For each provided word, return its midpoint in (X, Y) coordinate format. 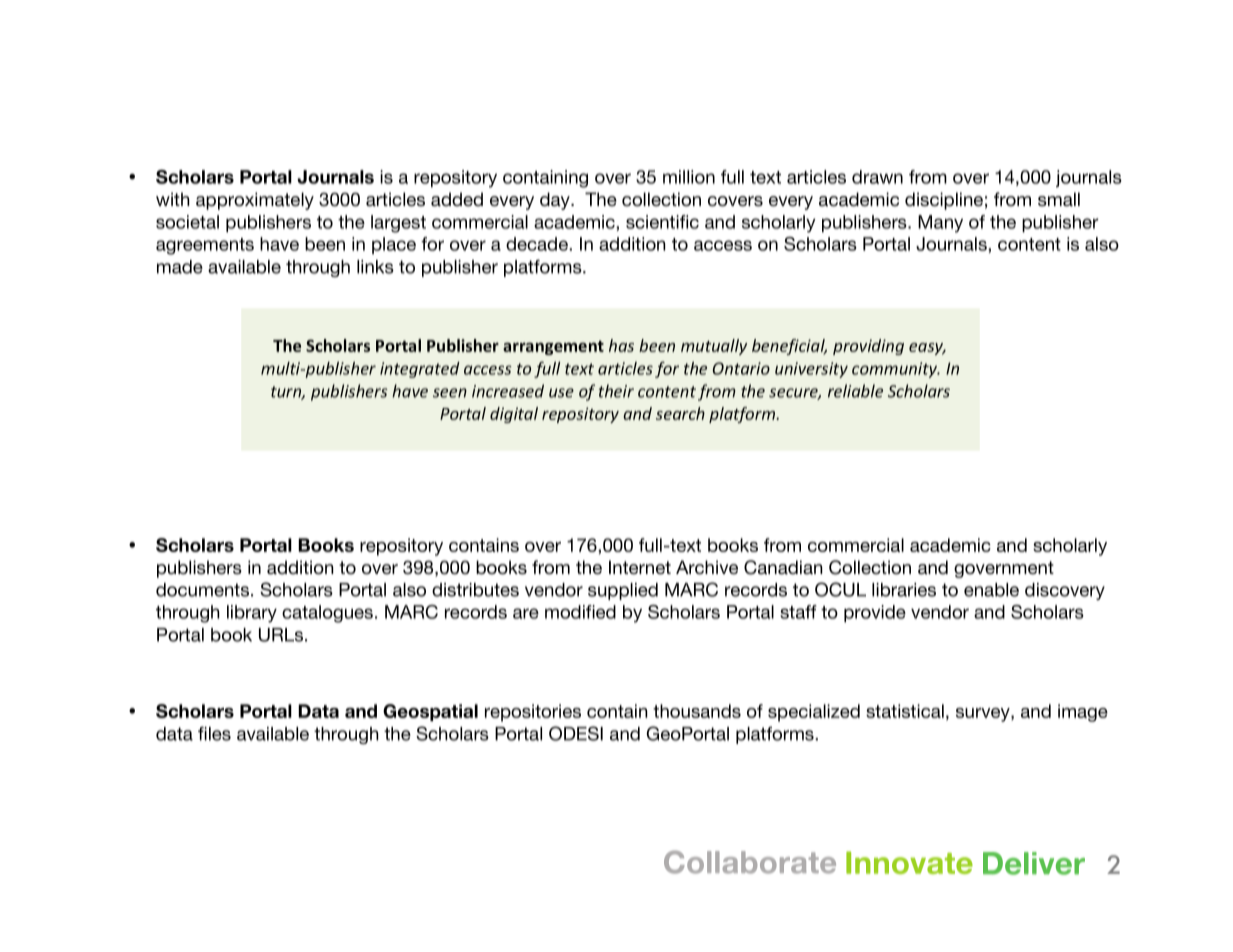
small (1059, 199)
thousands (697, 711)
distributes (475, 590)
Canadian (783, 567)
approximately (255, 201)
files (214, 733)
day (556, 201)
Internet (640, 567)
